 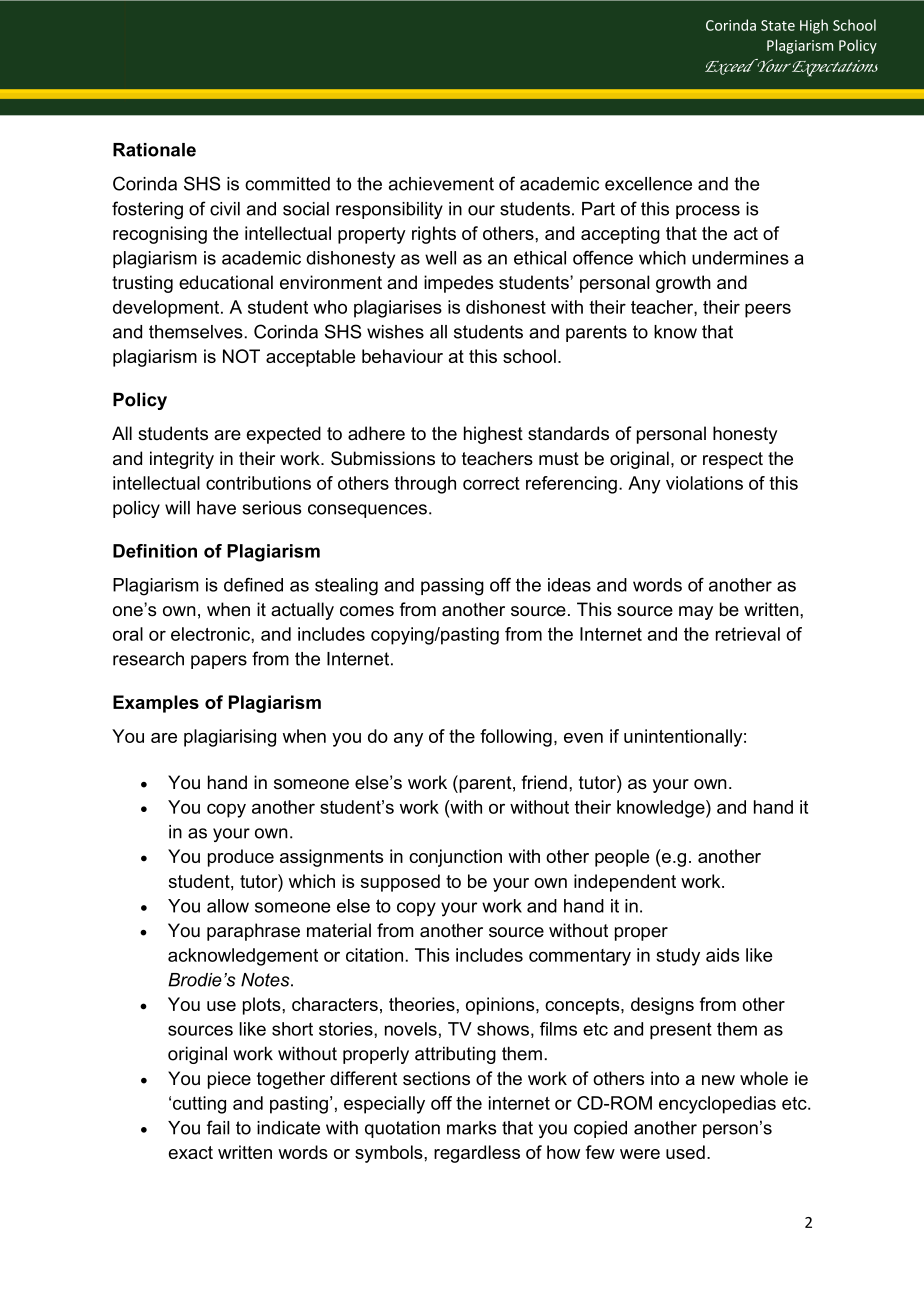 I want to click on respect, so click(x=733, y=460).
